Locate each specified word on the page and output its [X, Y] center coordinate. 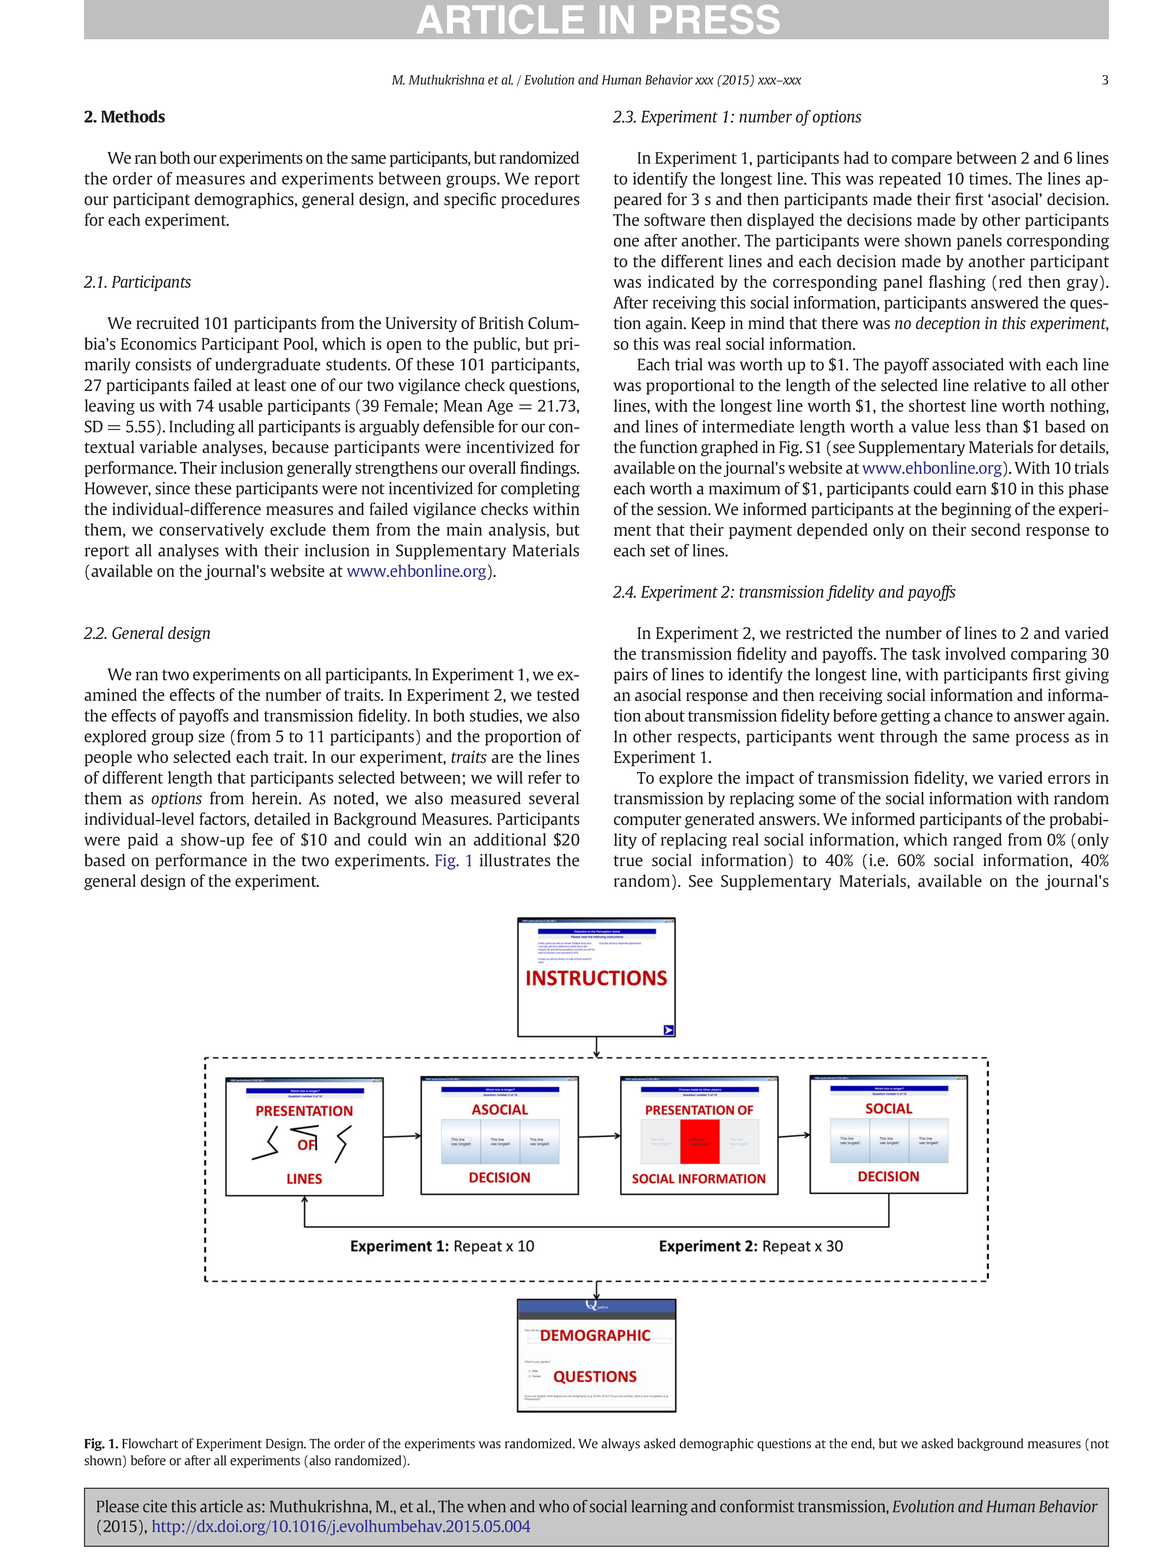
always [620, 1444]
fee [262, 839]
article [221, 1506]
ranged [977, 841]
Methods [133, 116]
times [989, 178]
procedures [540, 200]
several [554, 798]
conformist [757, 1506]
